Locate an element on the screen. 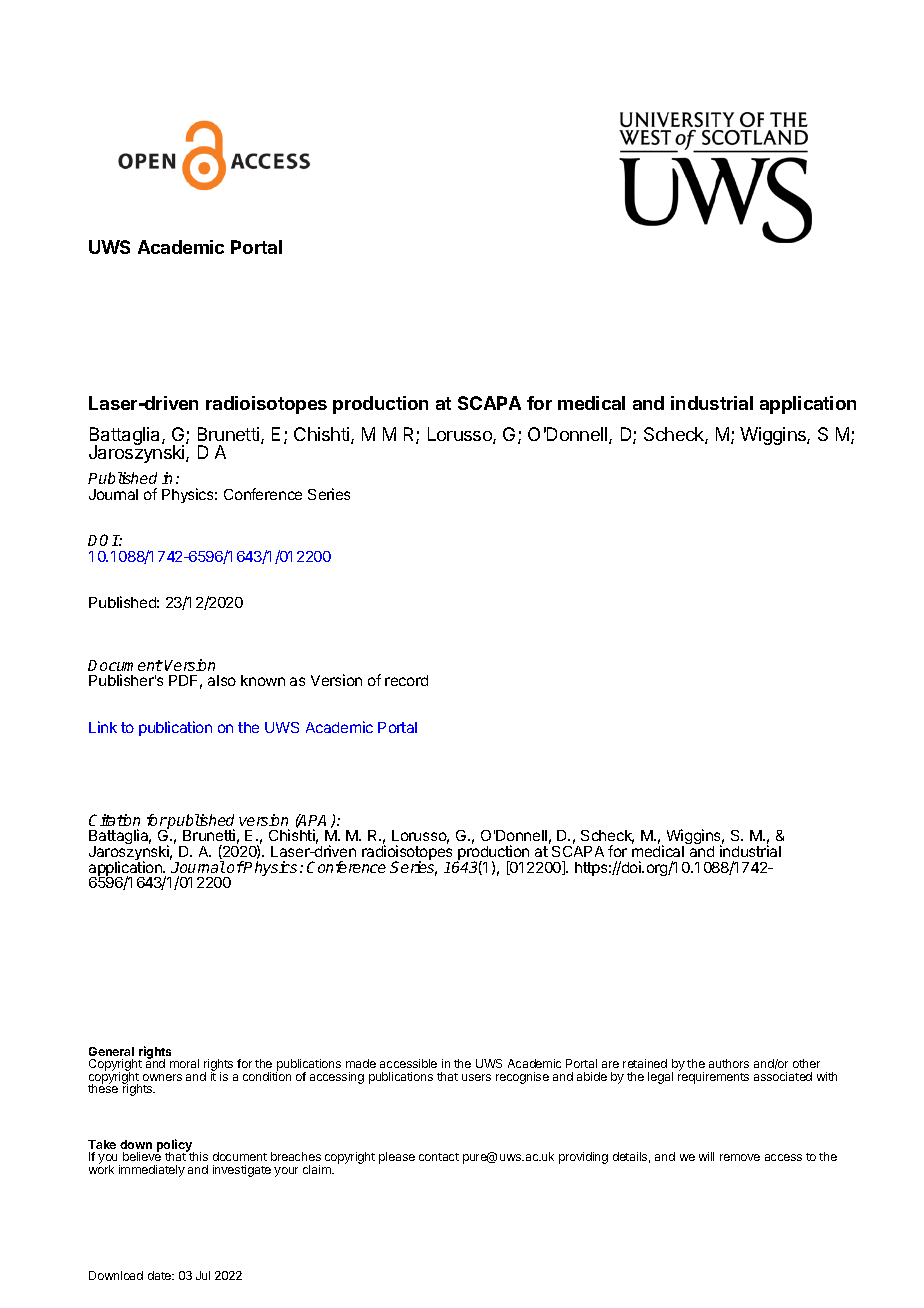 Image resolution: width=924 pixels, height=1308 pixels. authors is located at coordinates (729, 1063).
